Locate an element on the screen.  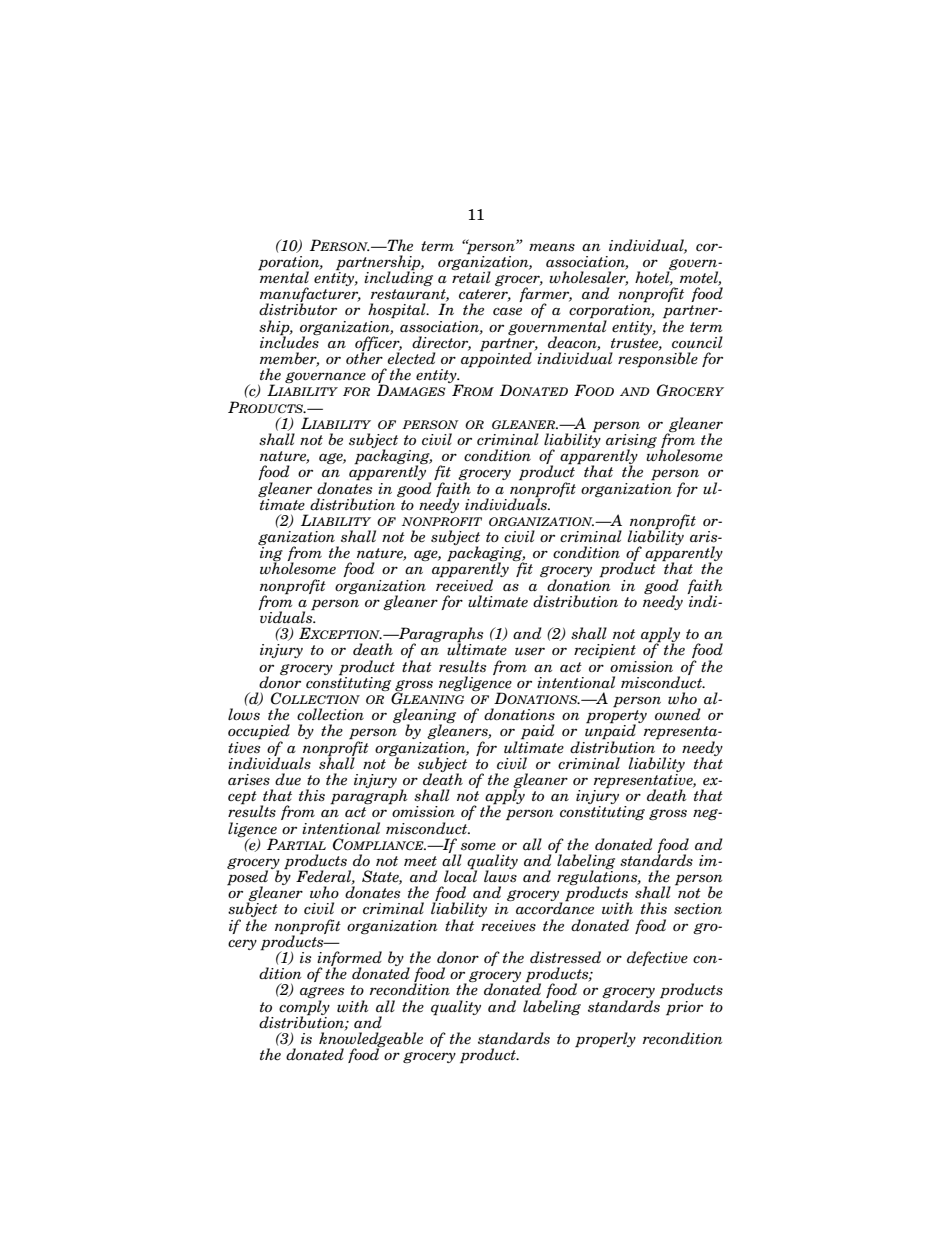
manufacturer is located at coordinates (310, 295).
